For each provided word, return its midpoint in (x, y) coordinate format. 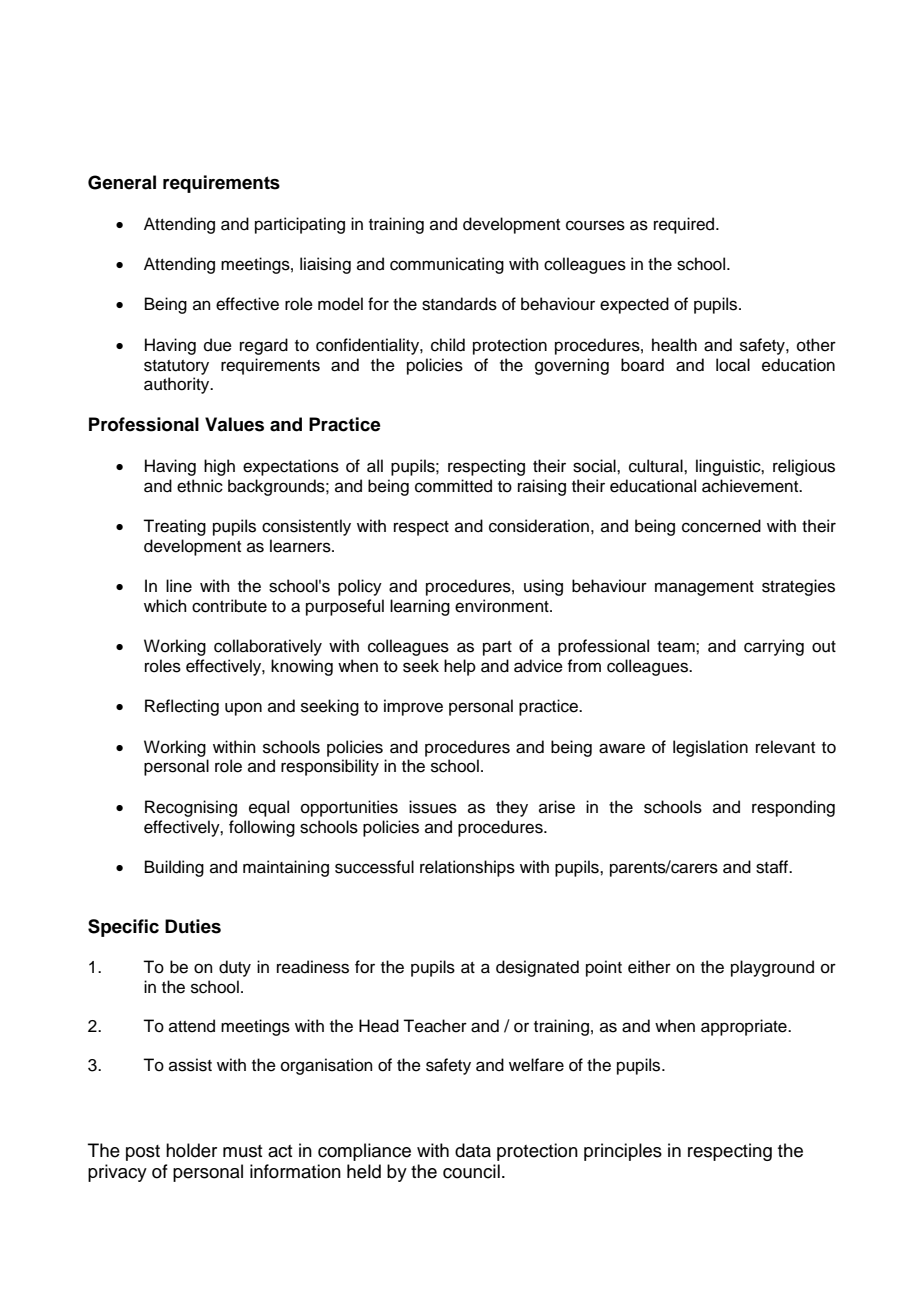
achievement (751, 486)
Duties (193, 926)
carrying (774, 647)
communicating (447, 265)
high (219, 467)
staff (773, 867)
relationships (467, 868)
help (460, 667)
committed (453, 486)
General (122, 182)
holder (191, 1150)
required (685, 225)
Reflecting (182, 707)
